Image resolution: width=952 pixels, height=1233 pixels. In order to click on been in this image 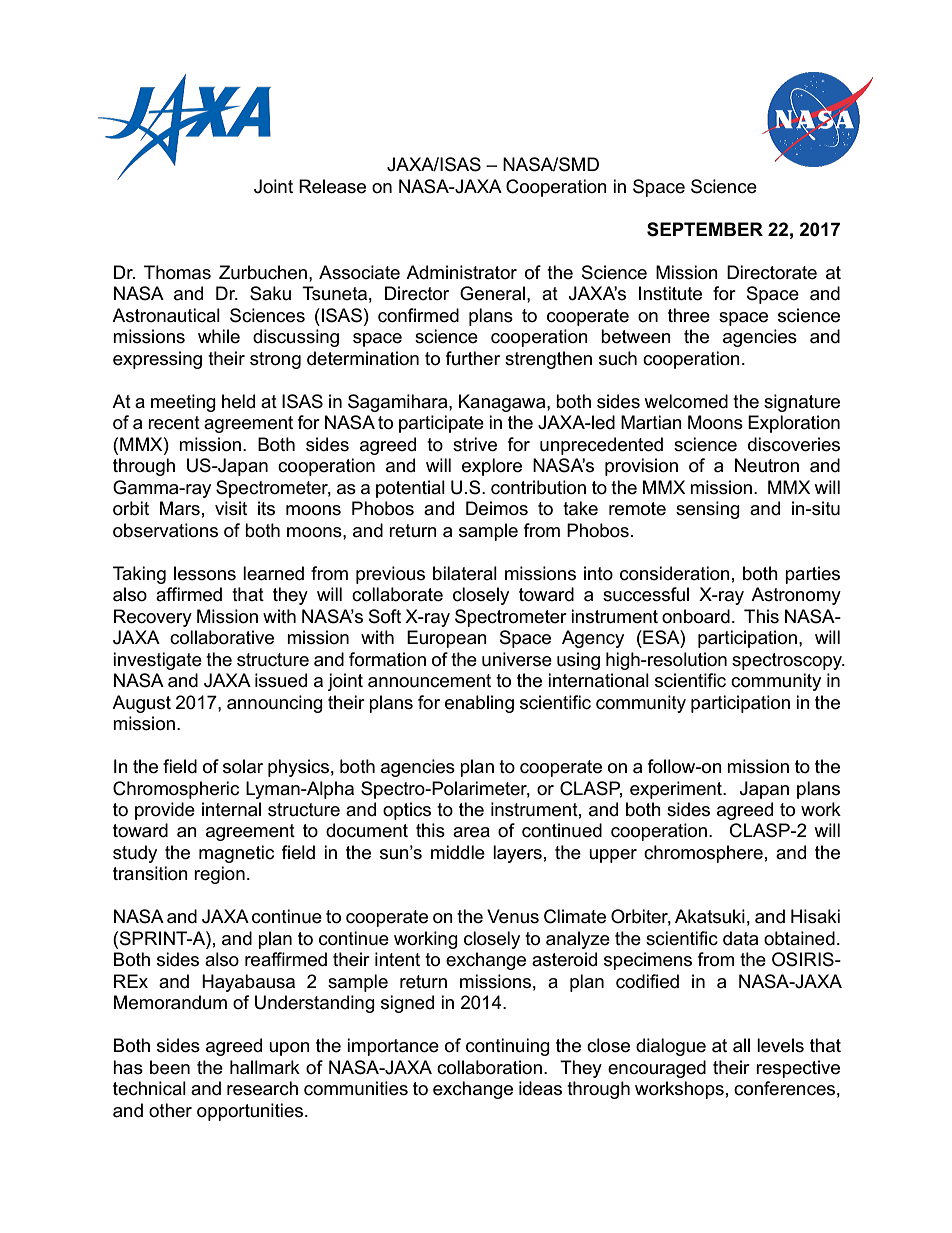, I will do `click(170, 1067)`.
